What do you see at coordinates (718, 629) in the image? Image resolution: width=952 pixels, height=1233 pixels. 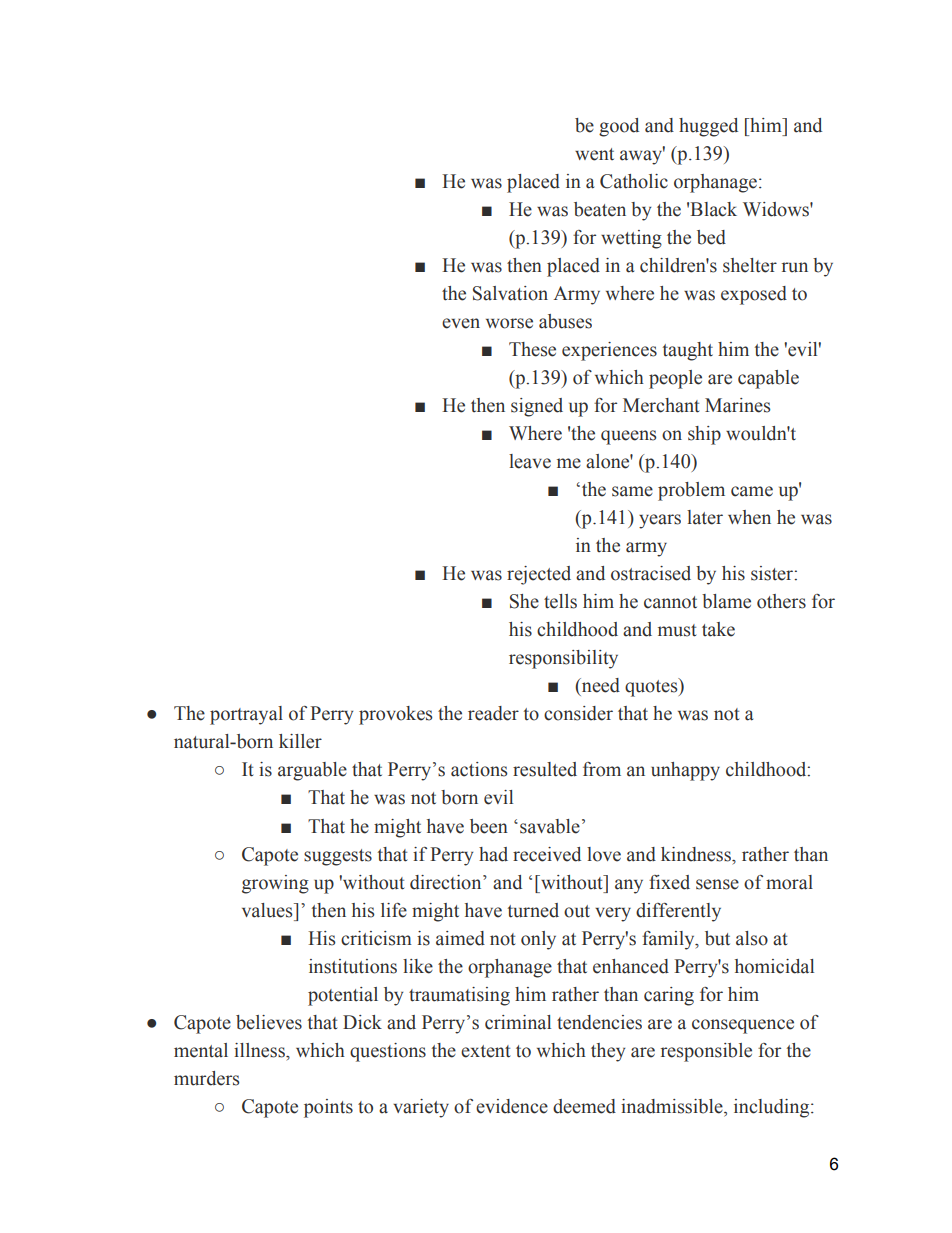 I see `take` at bounding box center [718, 629].
